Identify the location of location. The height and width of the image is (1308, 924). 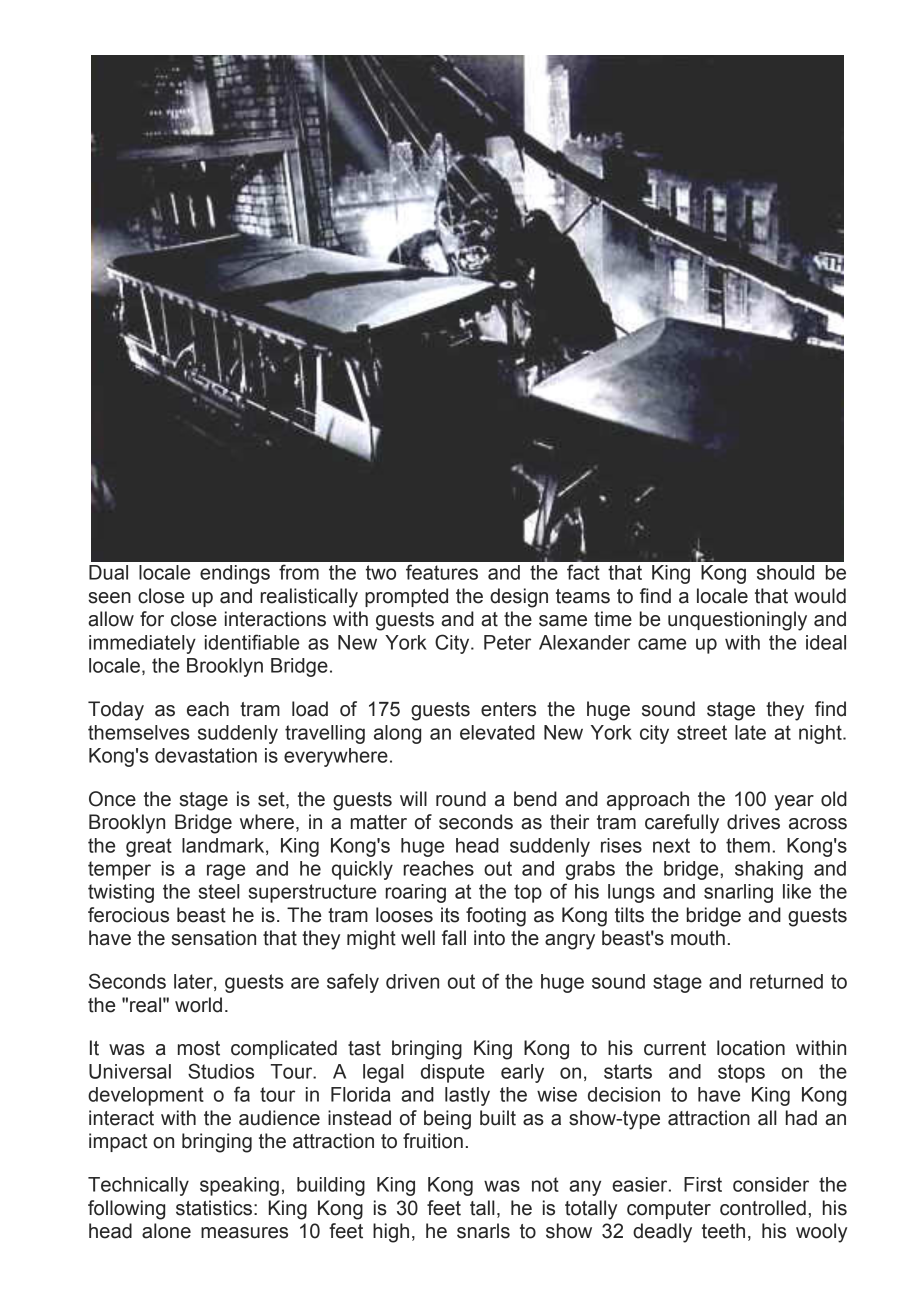
(751, 1048).
